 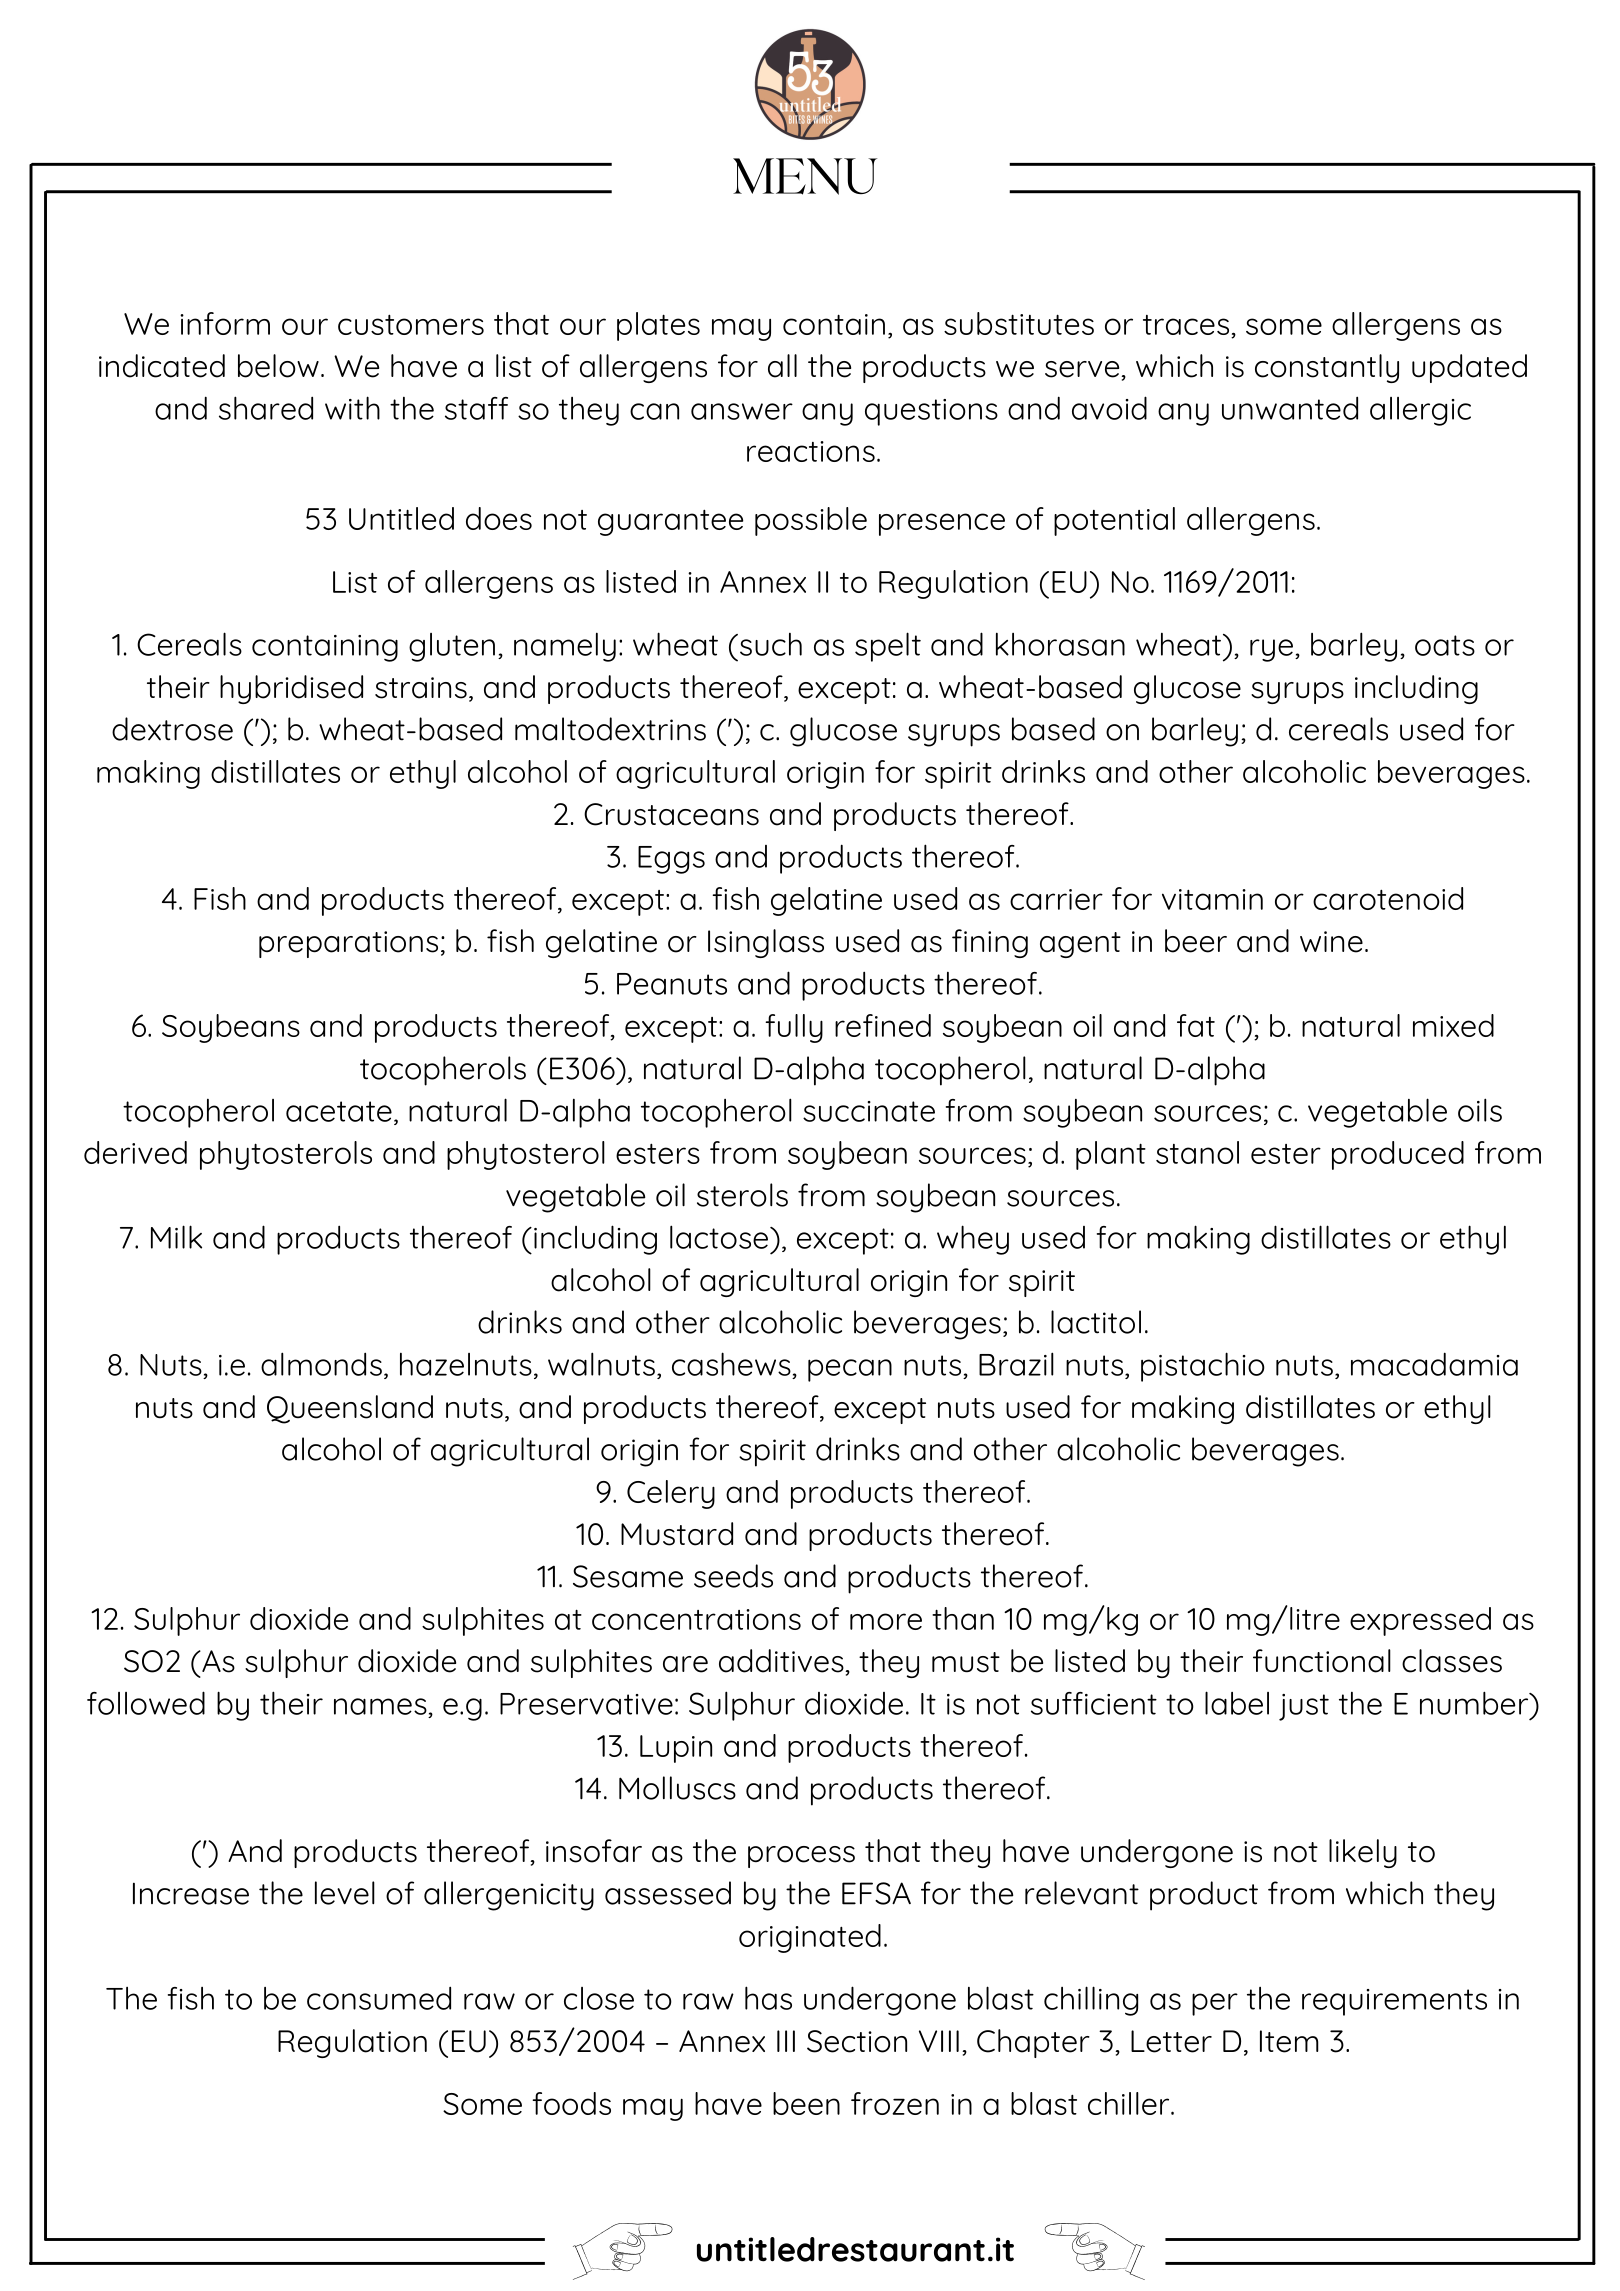 I want to click on consumed, so click(x=379, y=1998).
